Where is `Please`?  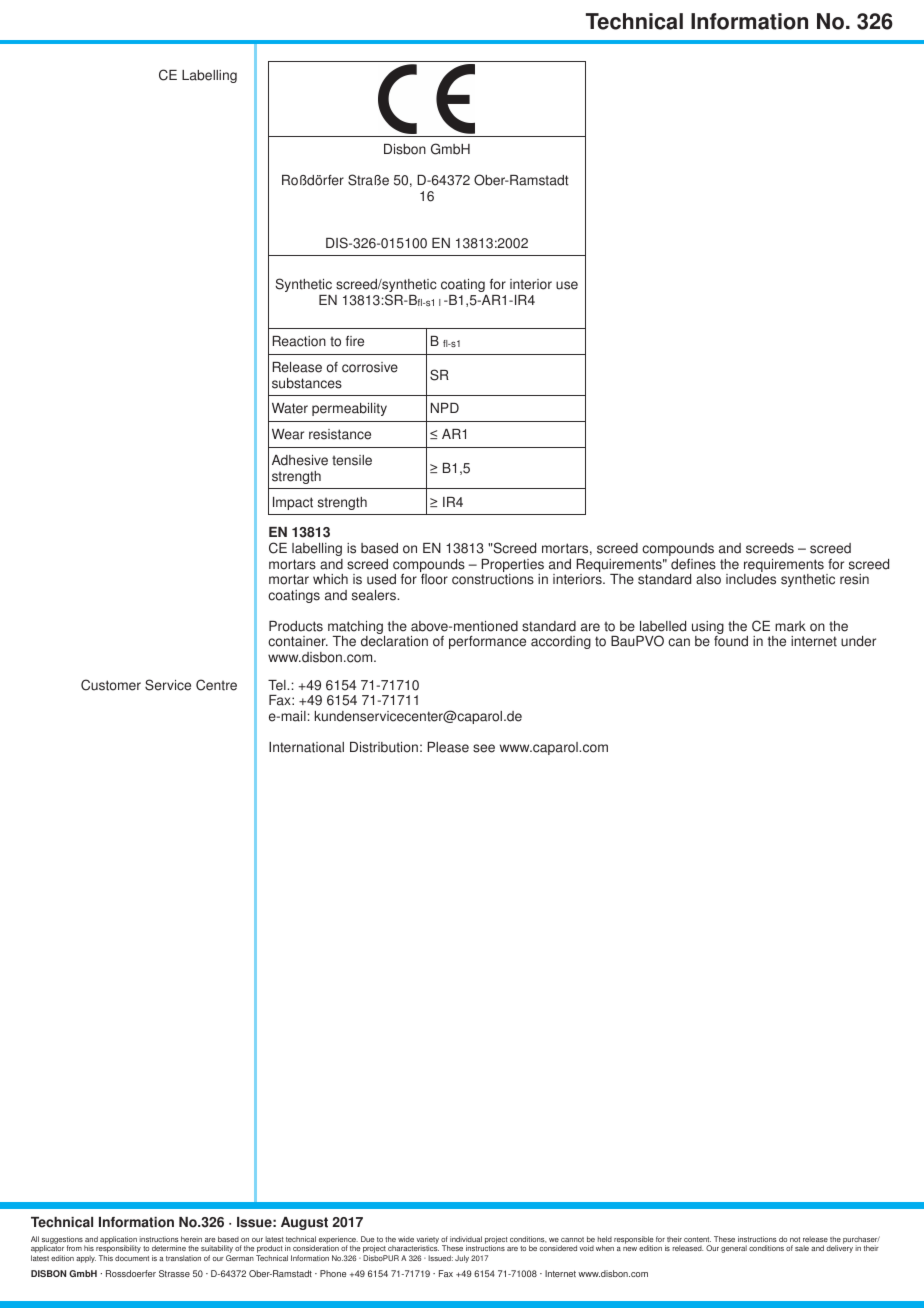 Please is located at coordinates (448, 747).
